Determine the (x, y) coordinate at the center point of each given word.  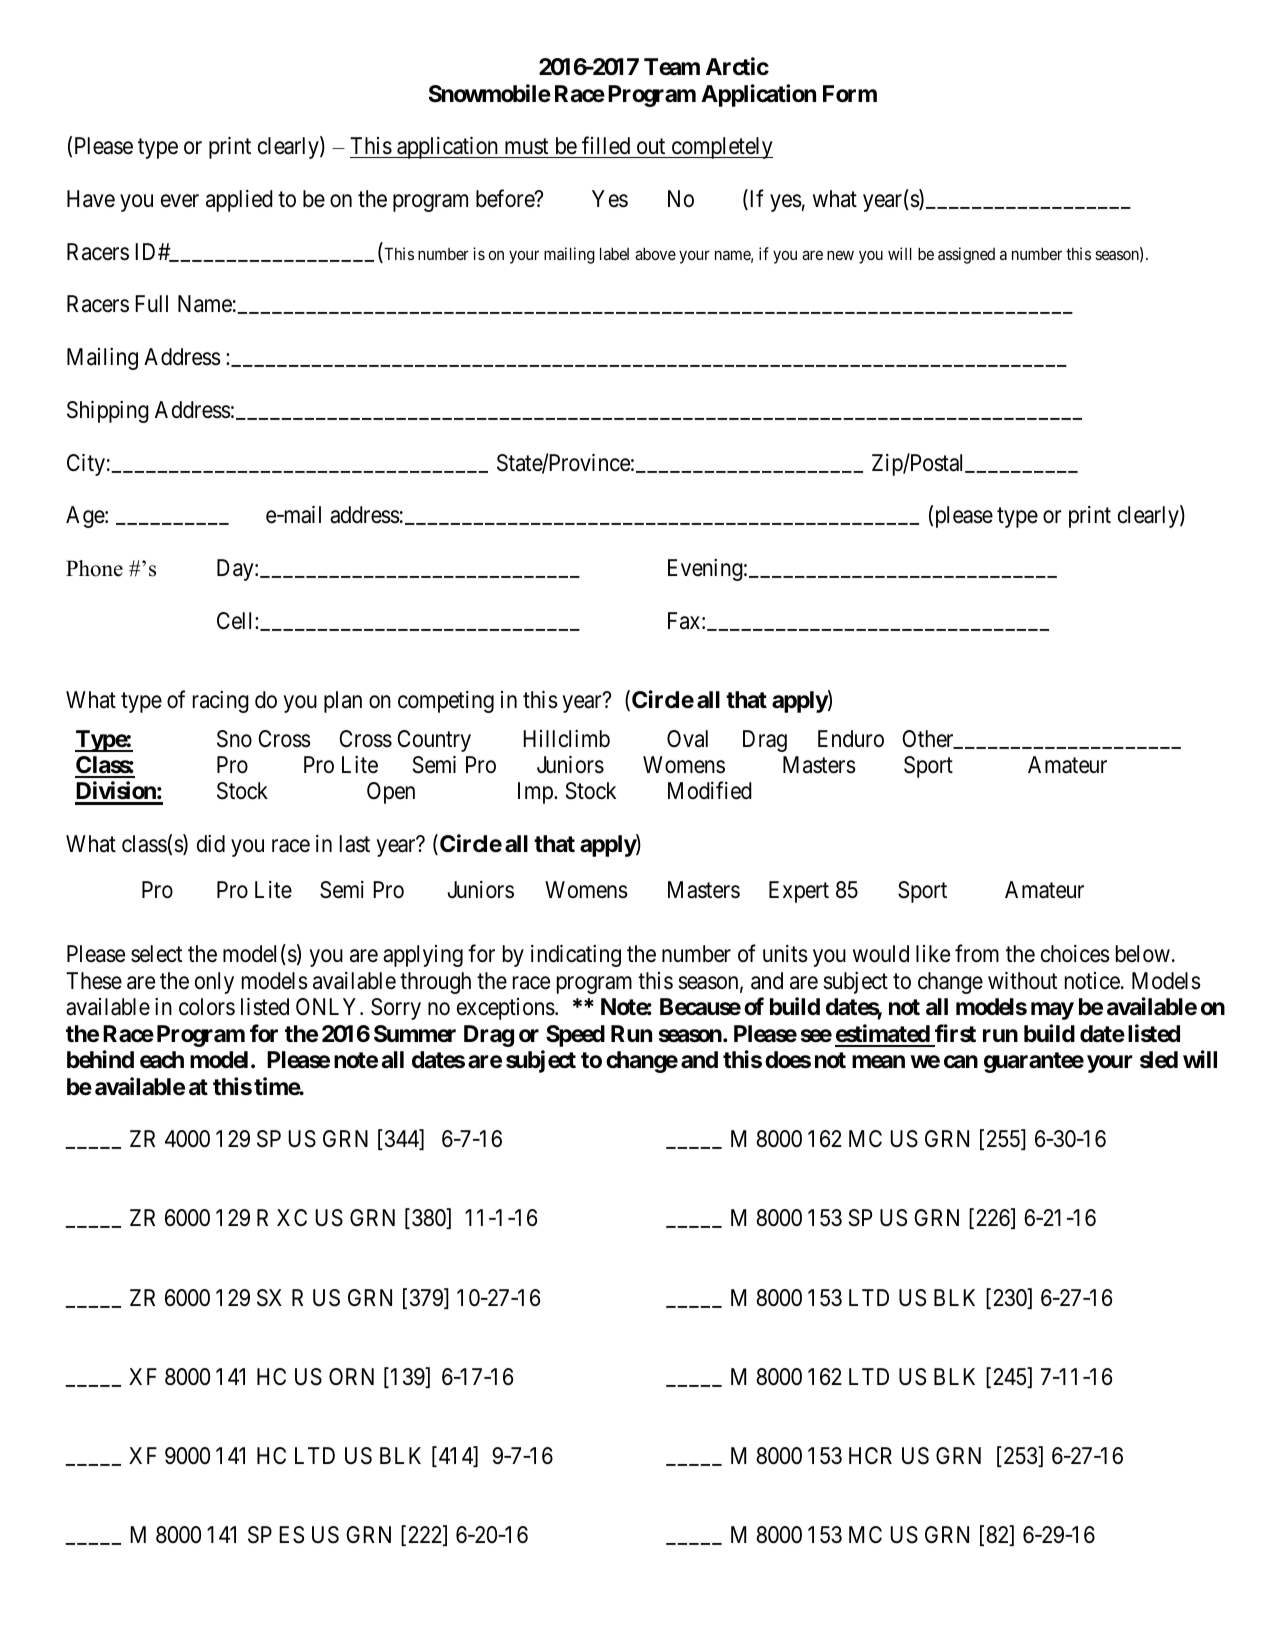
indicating (576, 956)
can (961, 1062)
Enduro (851, 739)
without (1022, 981)
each (162, 1060)
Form (850, 94)
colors (207, 1007)
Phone (94, 568)
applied (239, 201)
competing (446, 702)
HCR (870, 1455)
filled (606, 145)
